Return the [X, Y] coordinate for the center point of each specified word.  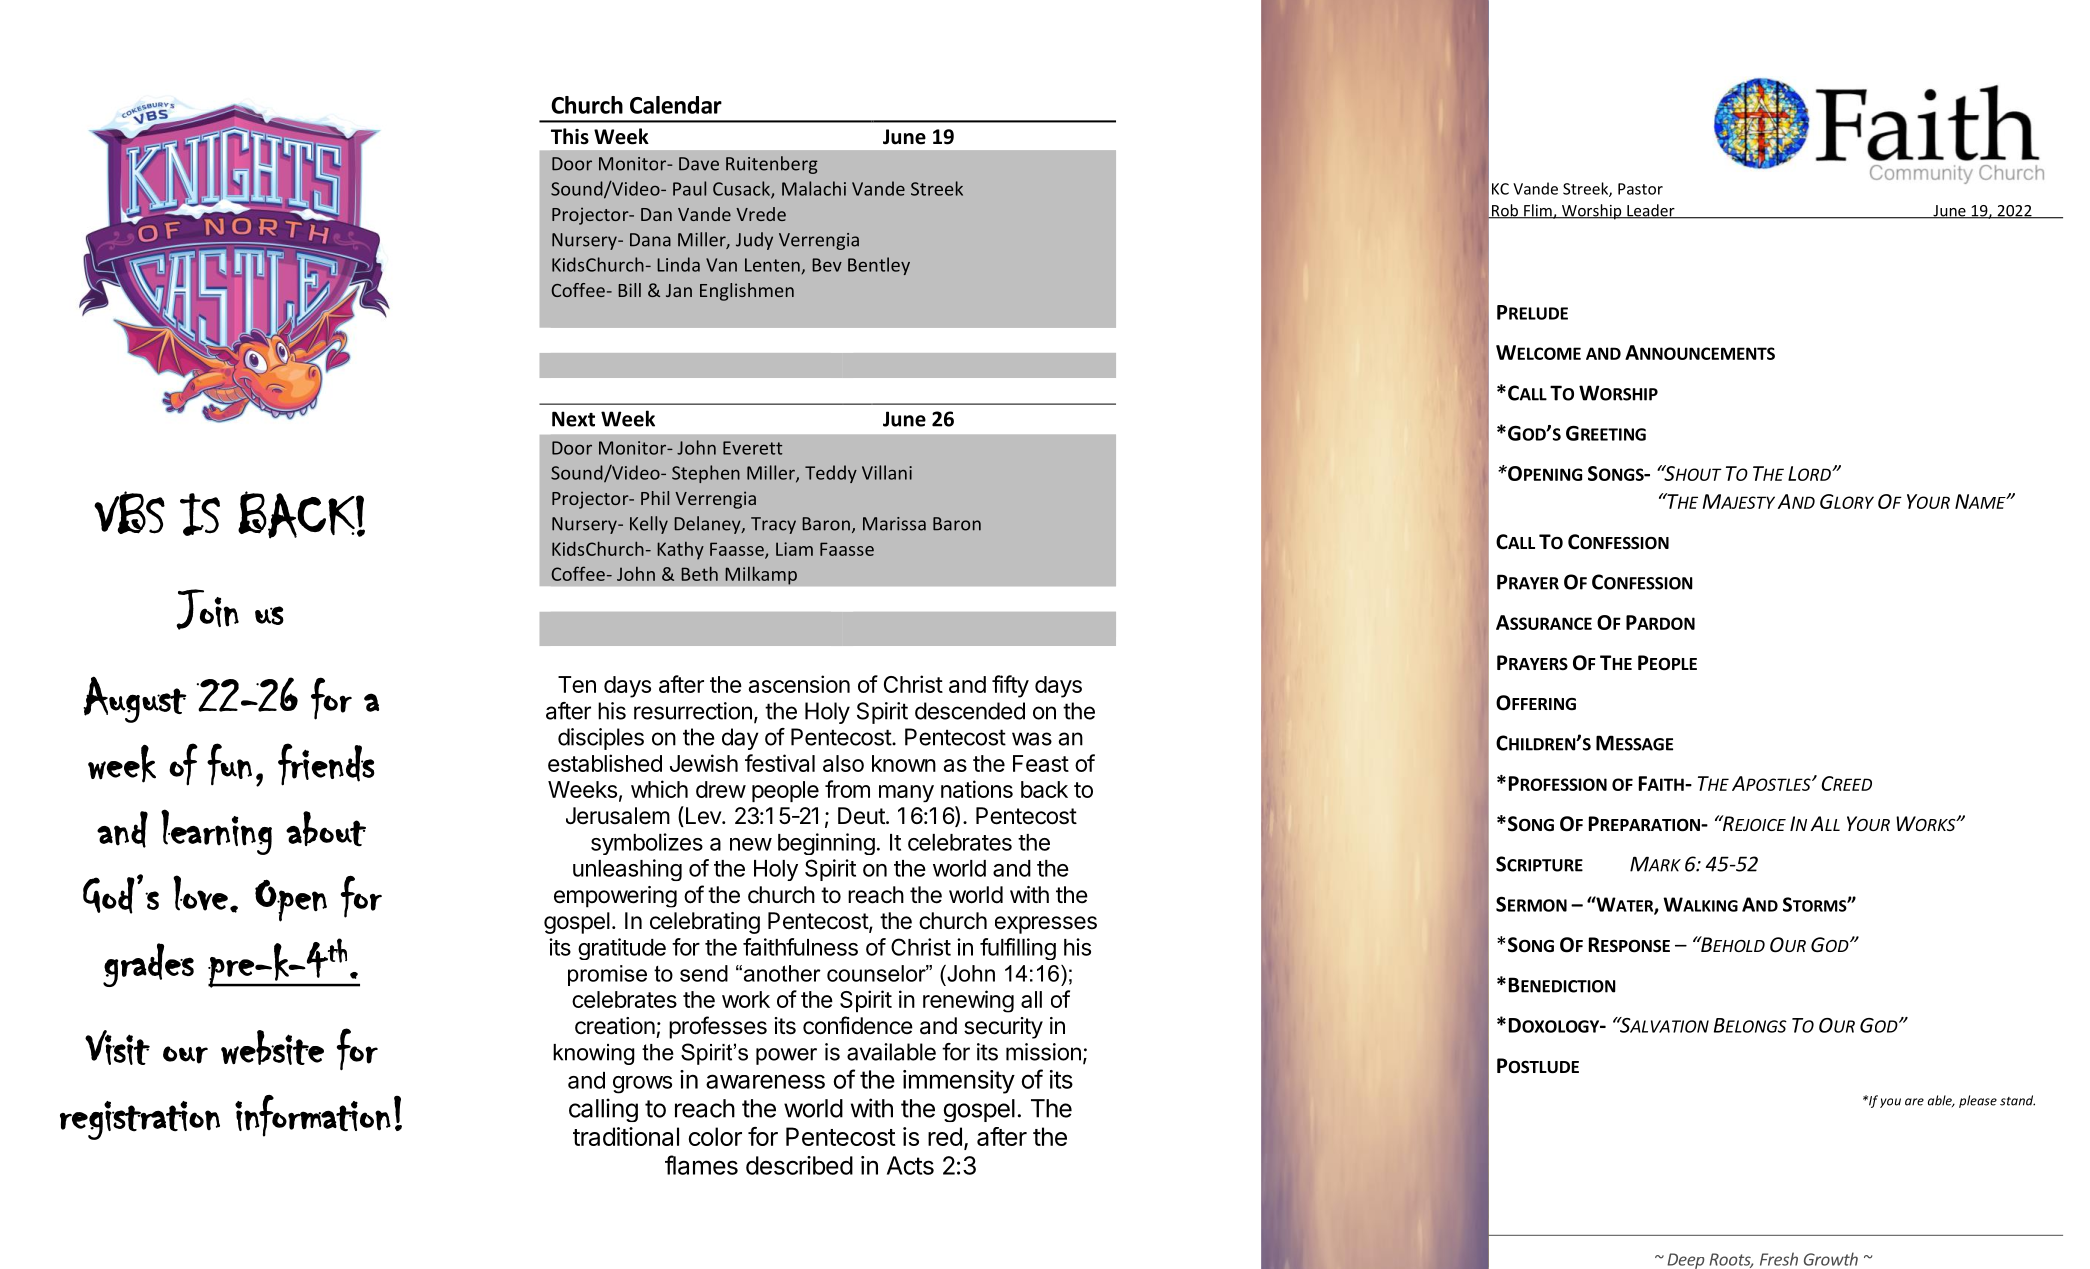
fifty [1010, 686]
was [1032, 739]
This [570, 136]
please [1978, 1101]
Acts [910, 1165]
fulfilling [1018, 949]
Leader [1651, 211]
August [135, 699]
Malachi [814, 188]
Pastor [1640, 189]
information [313, 1116]
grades [148, 965]
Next [573, 419]
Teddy [831, 474]
